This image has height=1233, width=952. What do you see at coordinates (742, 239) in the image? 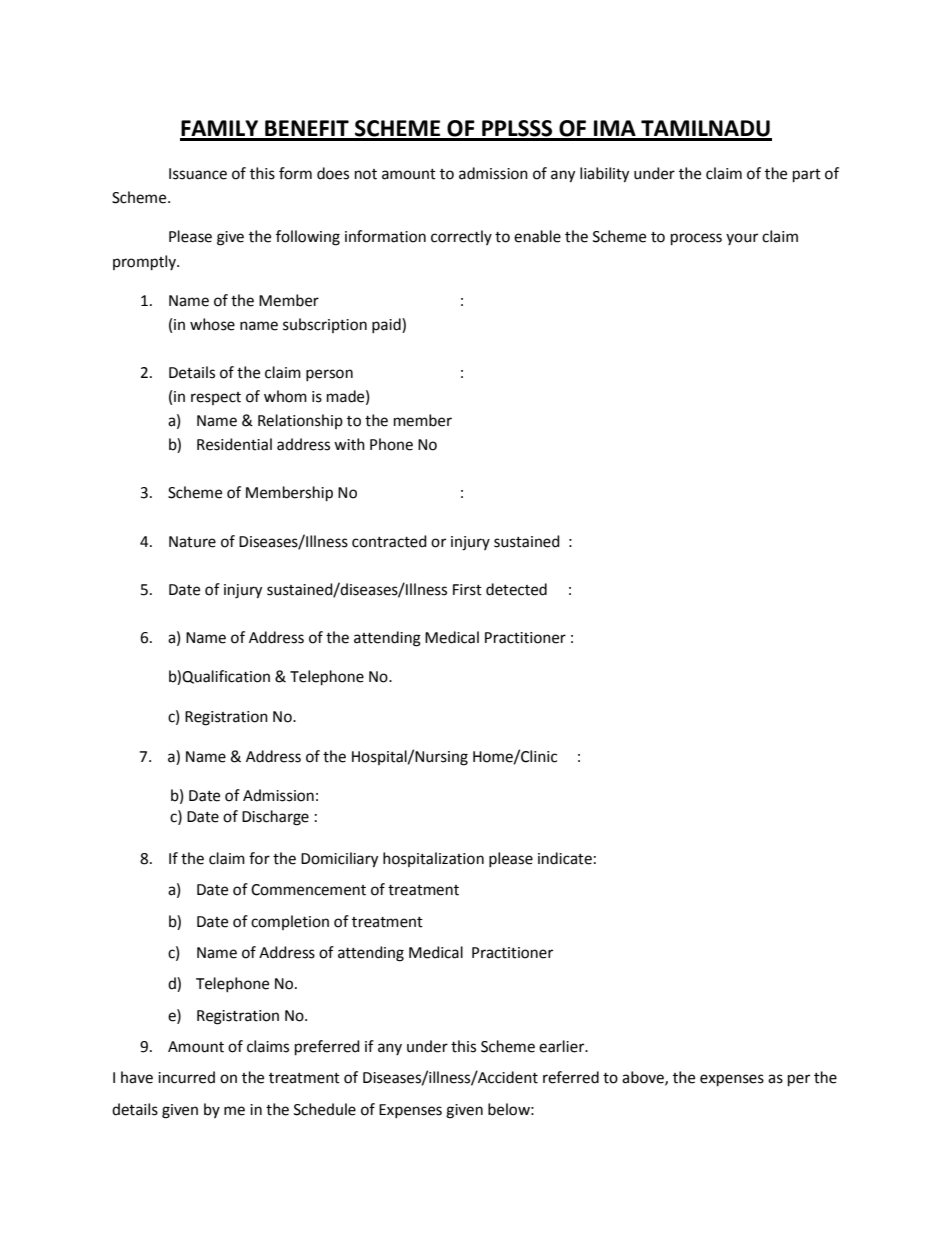
I see `your` at bounding box center [742, 239].
